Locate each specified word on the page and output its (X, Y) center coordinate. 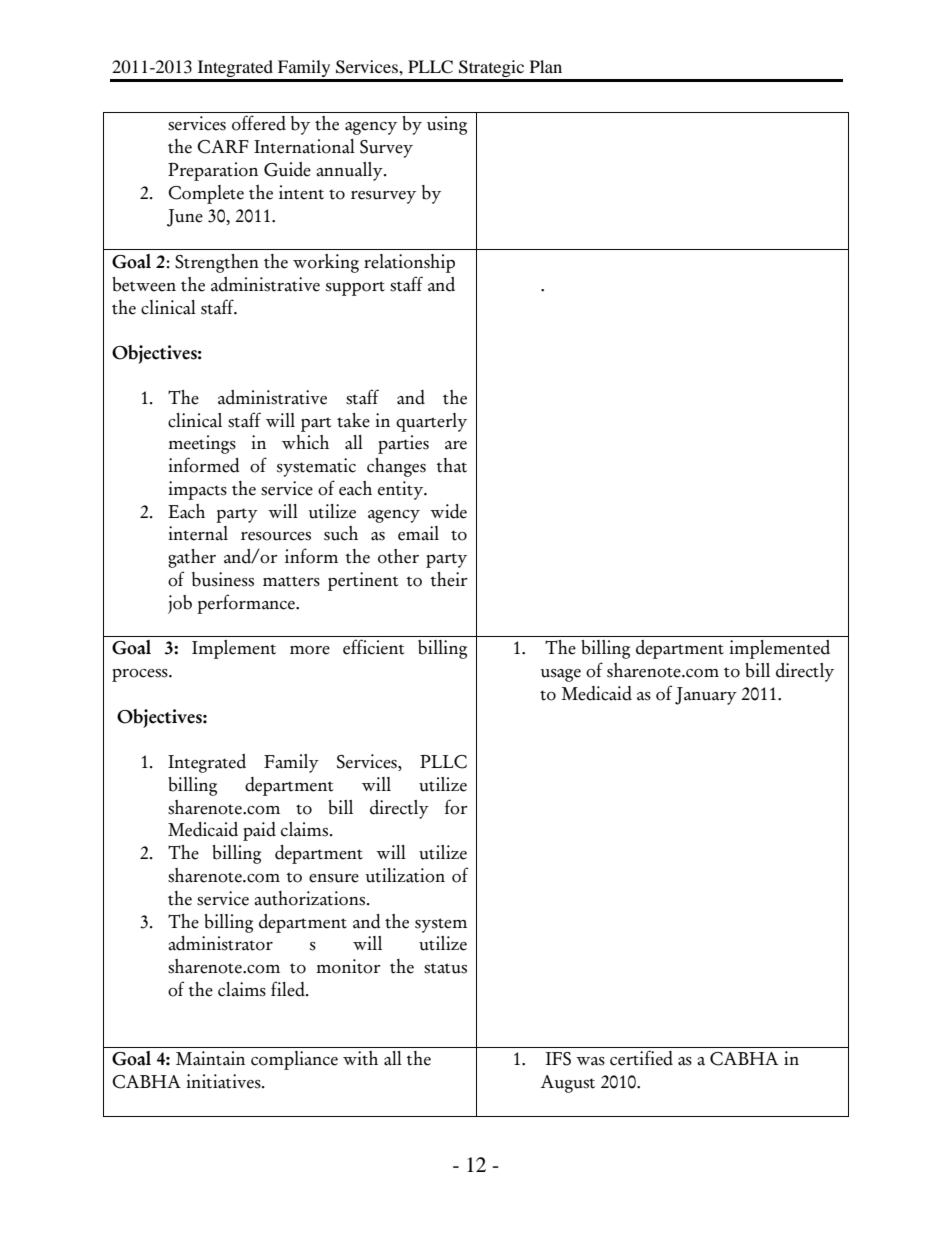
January (706, 696)
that (452, 465)
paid (259, 831)
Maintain (210, 1058)
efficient (373, 647)
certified (641, 1058)
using (447, 125)
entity (402, 490)
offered (259, 123)
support (355, 288)
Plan (546, 66)
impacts (197, 490)
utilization (405, 875)
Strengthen (217, 263)
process (141, 675)
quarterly (431, 422)
